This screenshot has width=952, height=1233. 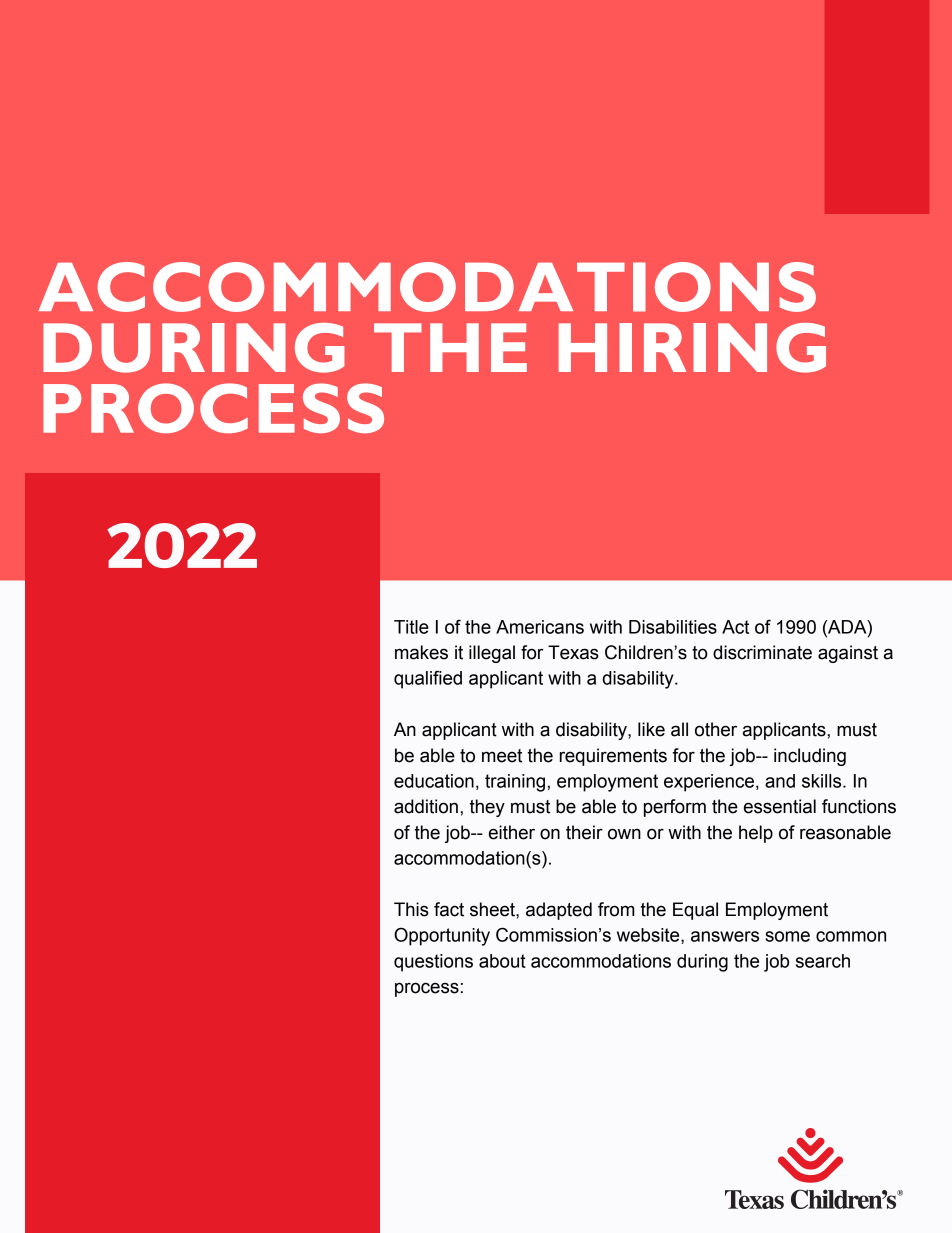 What do you see at coordinates (762, 652) in the screenshot?
I see `discriminate` at bounding box center [762, 652].
